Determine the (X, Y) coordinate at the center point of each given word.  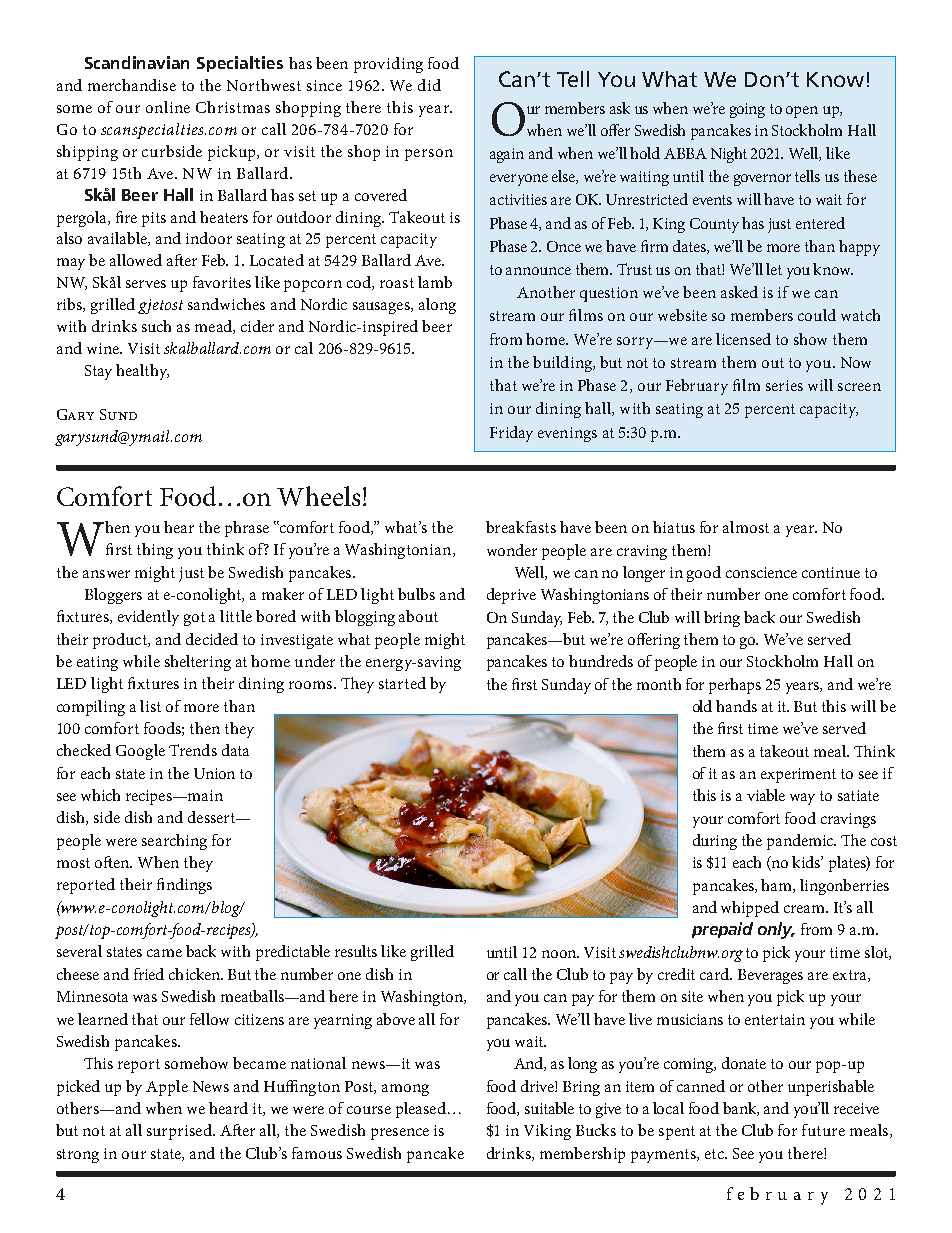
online (168, 107)
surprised (180, 1132)
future (823, 1130)
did (429, 85)
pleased (421, 1110)
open (802, 112)
